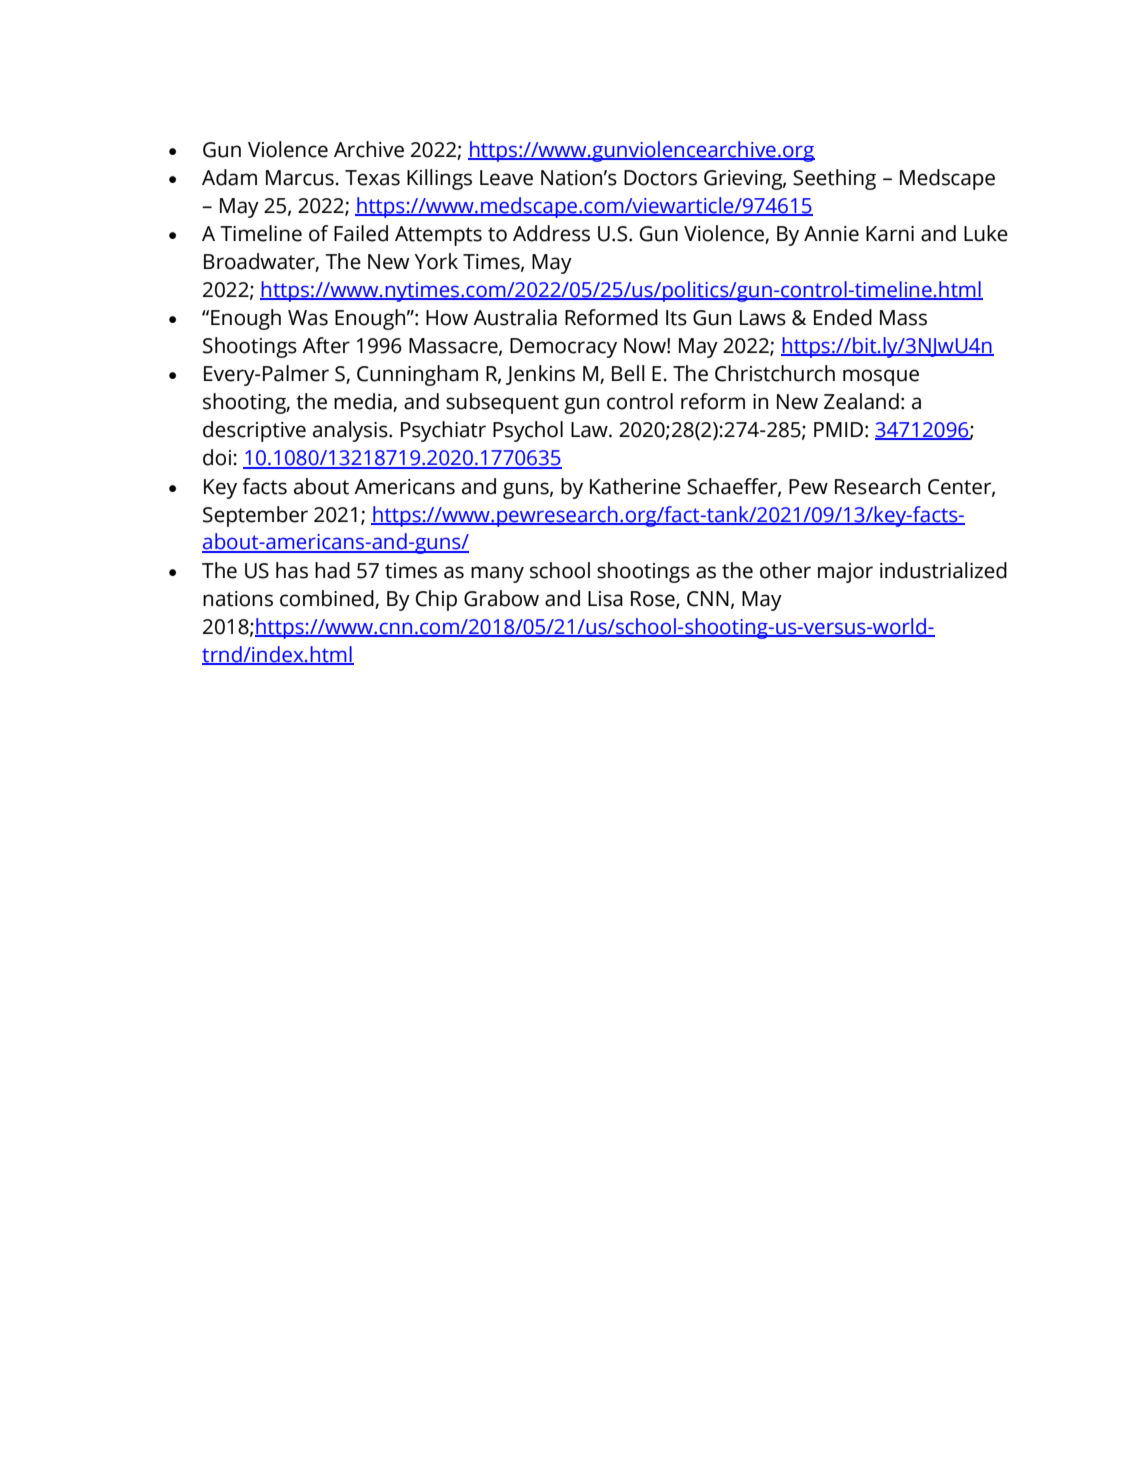 The height and width of the screenshot is (1483, 1146). Describe the element at coordinates (528, 431) in the screenshot. I see `Psychol` at that location.
